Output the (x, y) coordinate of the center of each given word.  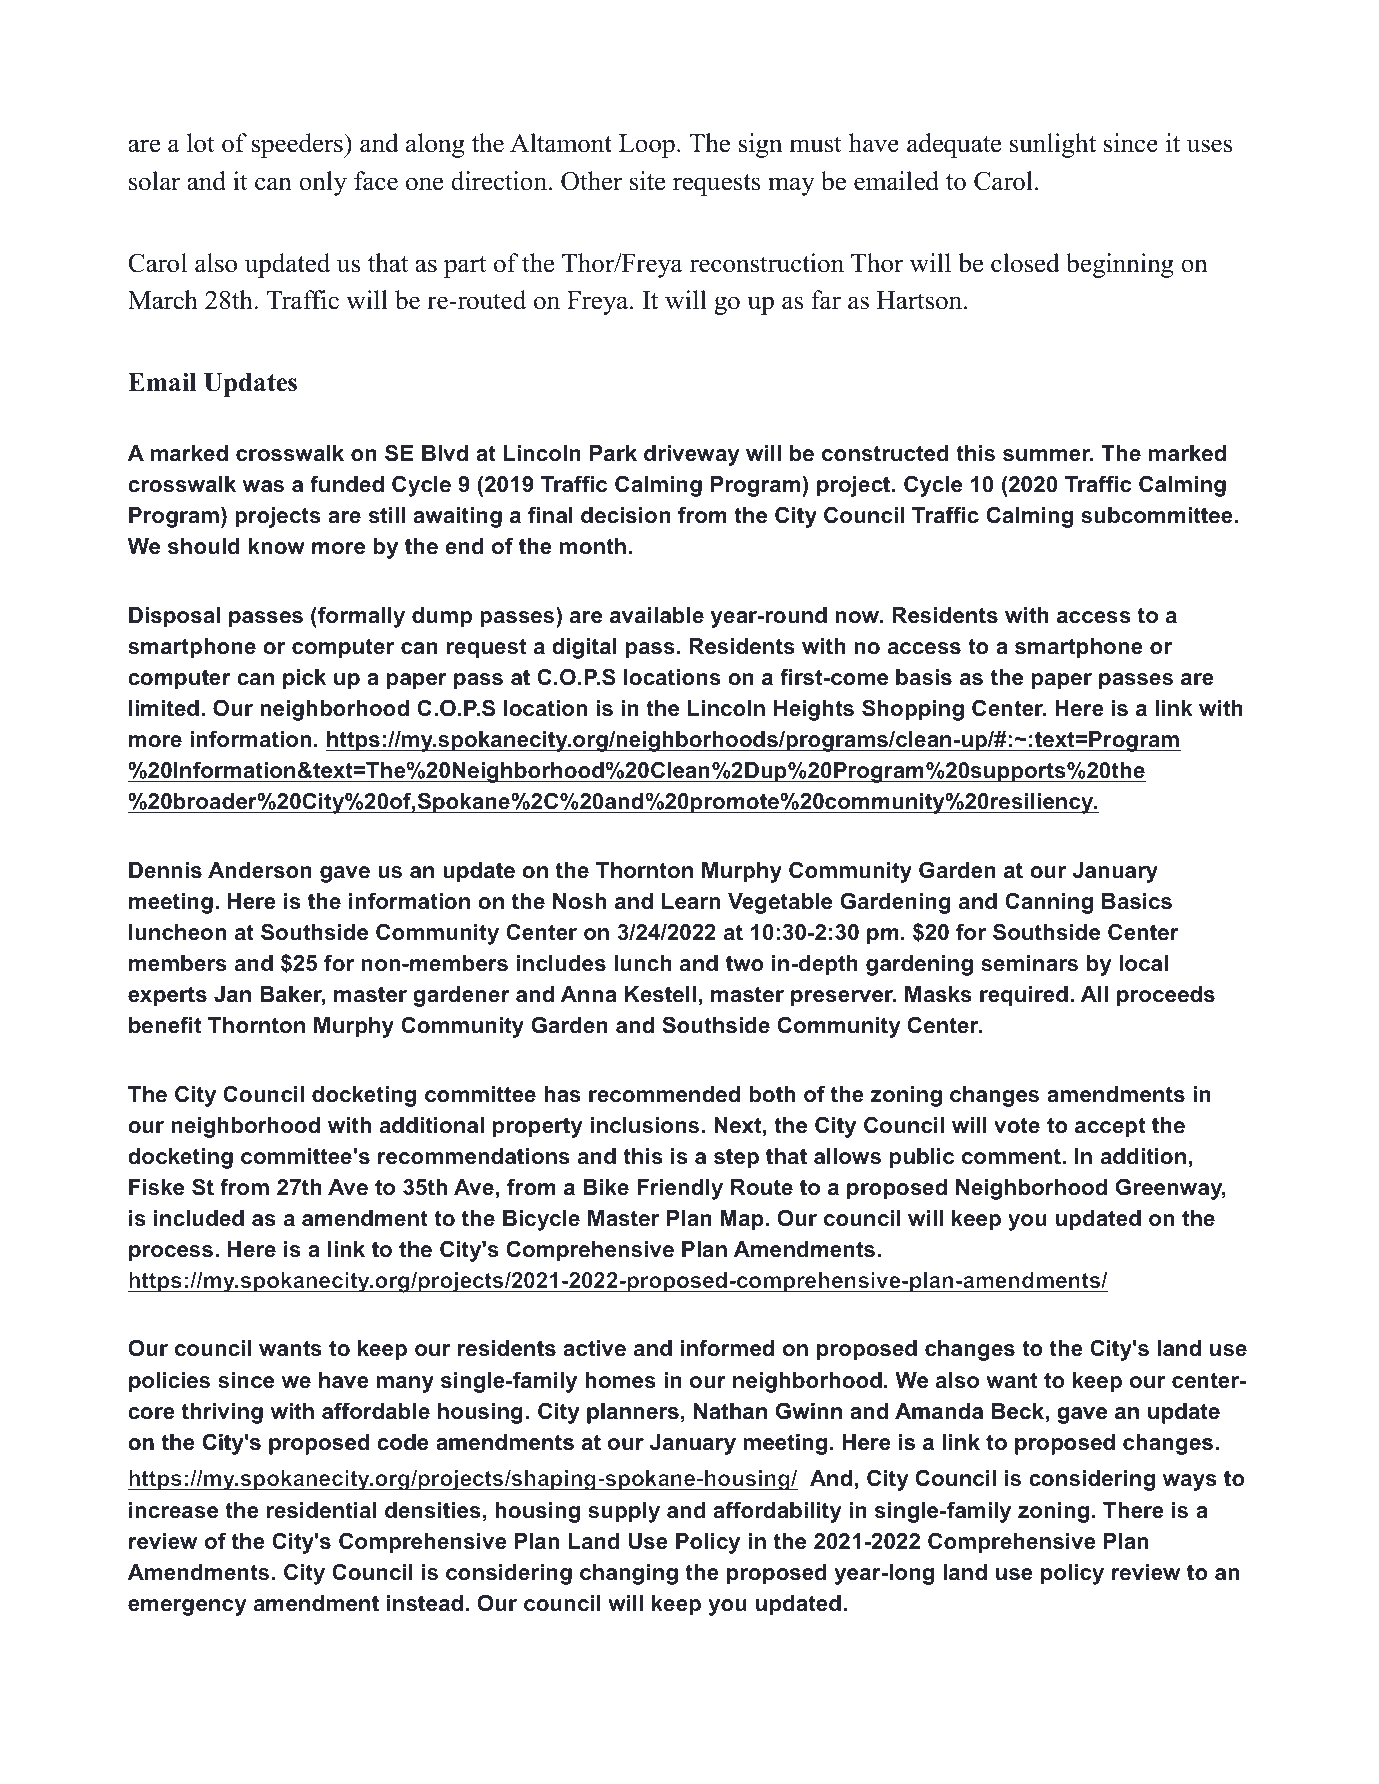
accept (1110, 1127)
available (657, 615)
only (323, 183)
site (647, 181)
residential (321, 1510)
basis (924, 677)
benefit (165, 1025)
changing (629, 1574)
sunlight (1053, 145)
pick (304, 679)
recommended (664, 1094)
